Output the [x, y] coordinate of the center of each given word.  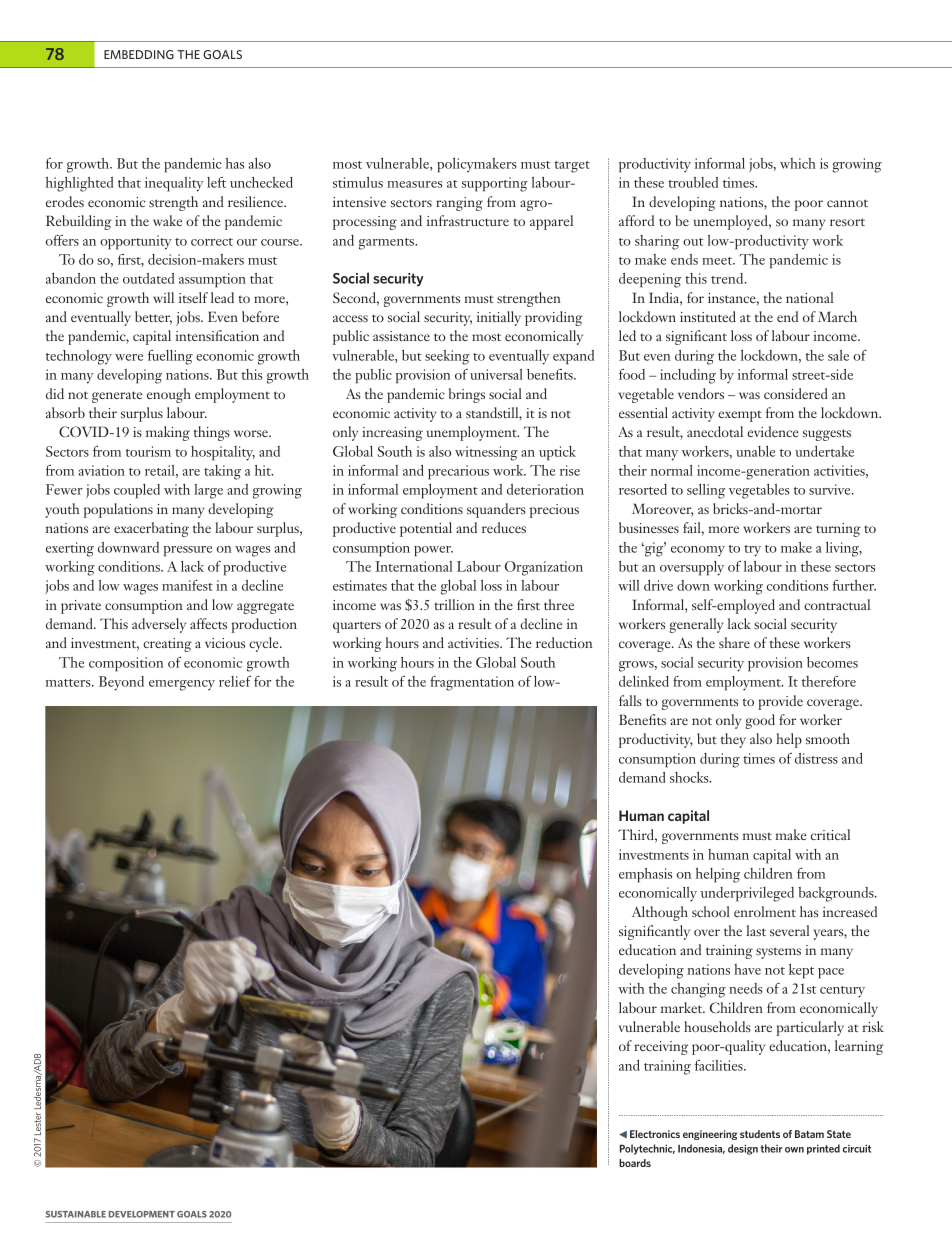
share [734, 642]
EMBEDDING [139, 54]
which [798, 163]
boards [635, 1163]
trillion [454, 604]
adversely [159, 625]
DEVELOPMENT [142, 1214]
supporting [495, 184]
